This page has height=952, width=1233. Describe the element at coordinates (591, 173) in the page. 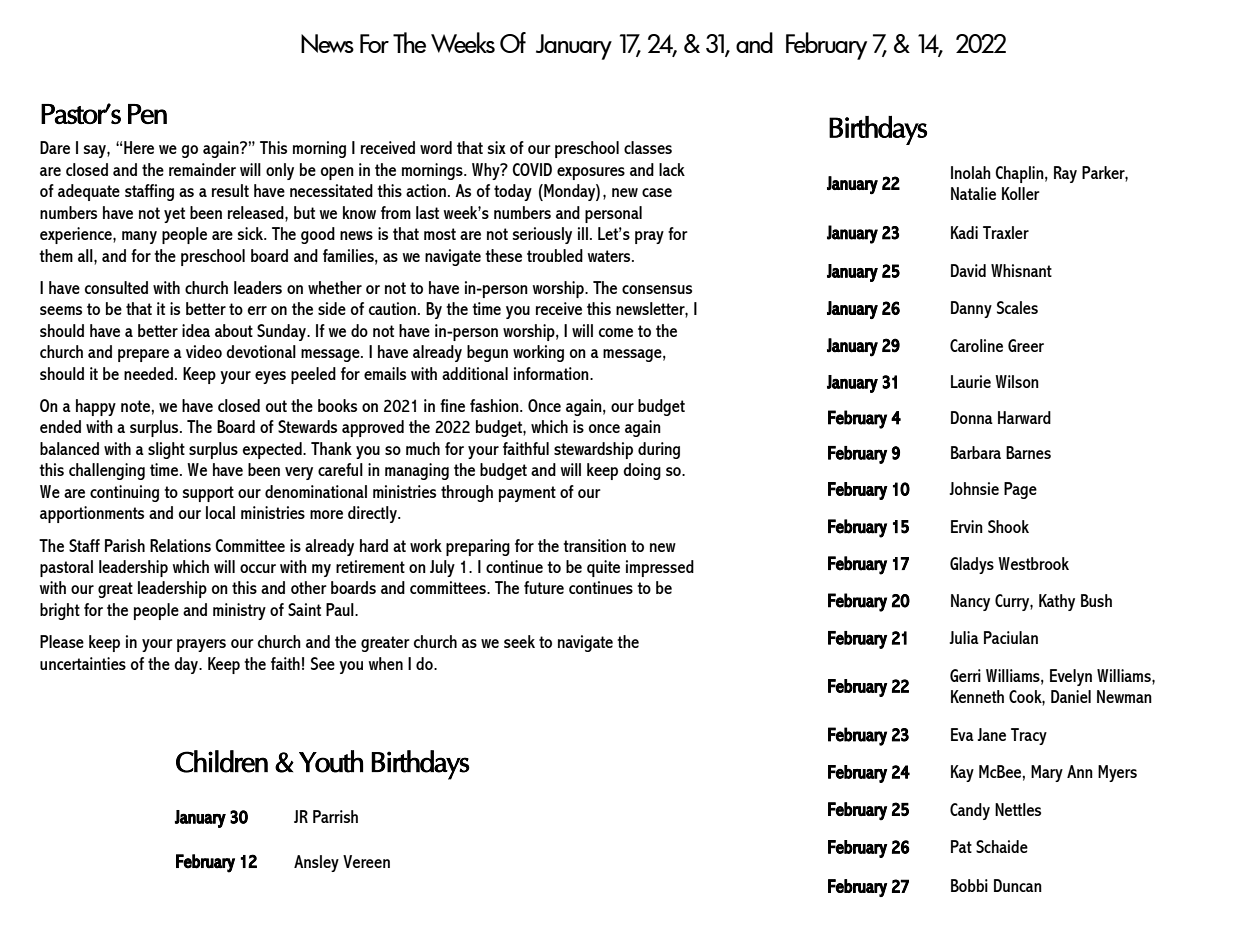

I see `exposures` at that location.
